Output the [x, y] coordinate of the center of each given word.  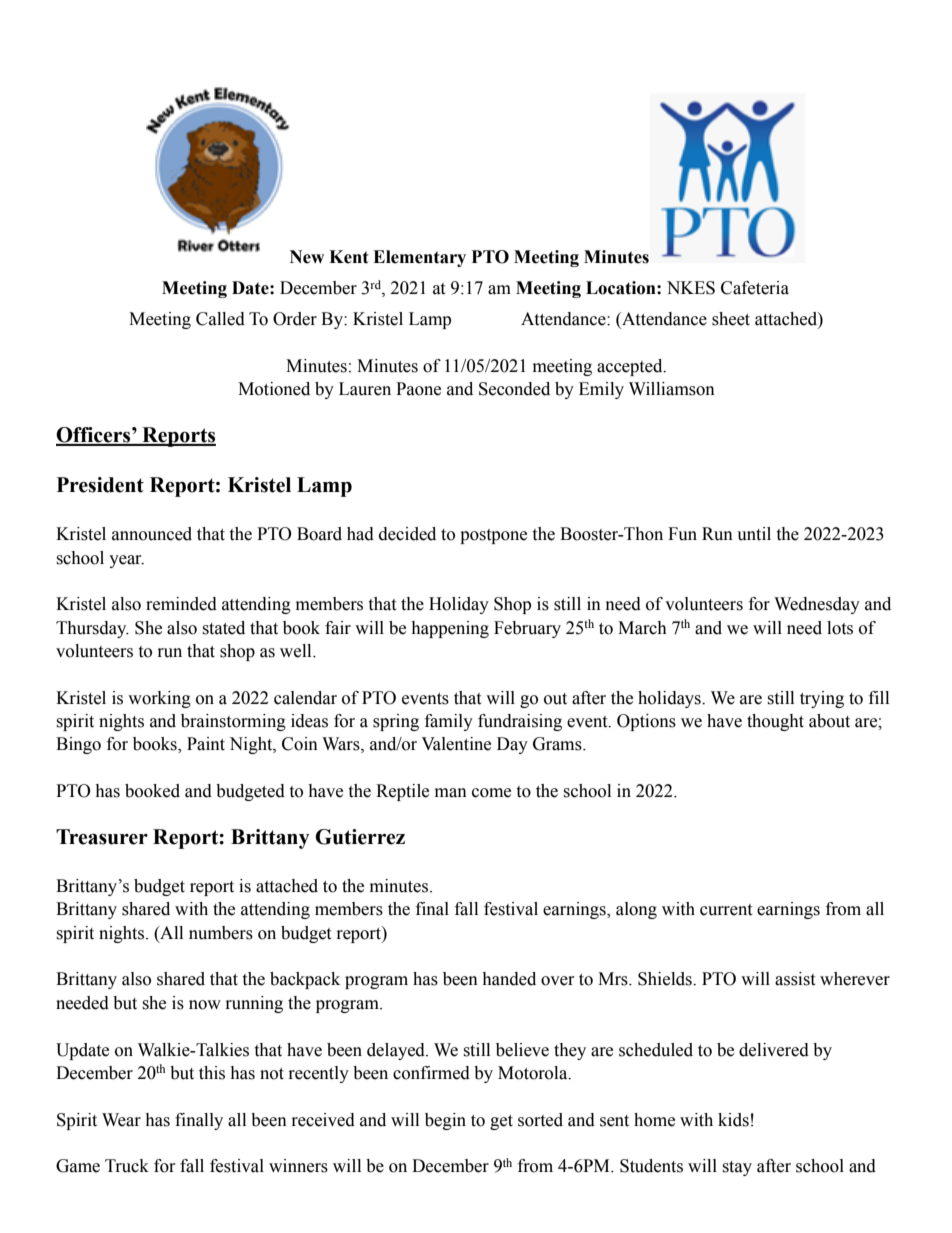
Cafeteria [755, 288]
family [449, 722]
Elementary [419, 258]
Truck [127, 1166]
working [159, 699]
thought [775, 722]
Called [220, 319]
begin [445, 1121]
